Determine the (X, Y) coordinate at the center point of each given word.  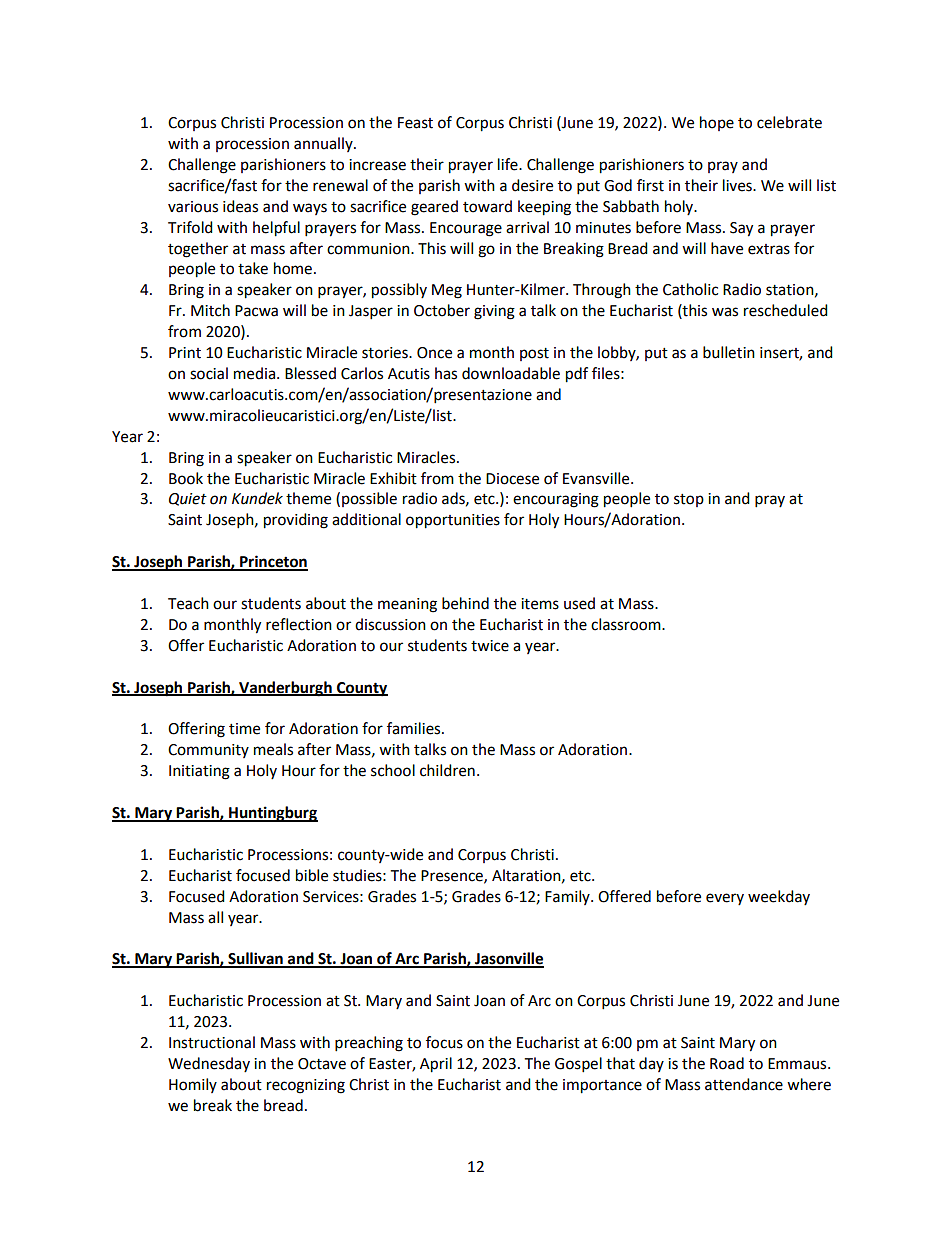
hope (717, 123)
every (725, 899)
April (436, 1065)
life (509, 164)
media (254, 373)
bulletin (729, 352)
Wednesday (209, 1064)
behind (465, 603)
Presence (453, 876)
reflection (299, 624)
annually (324, 144)
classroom (627, 624)
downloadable (511, 373)
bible (312, 875)
